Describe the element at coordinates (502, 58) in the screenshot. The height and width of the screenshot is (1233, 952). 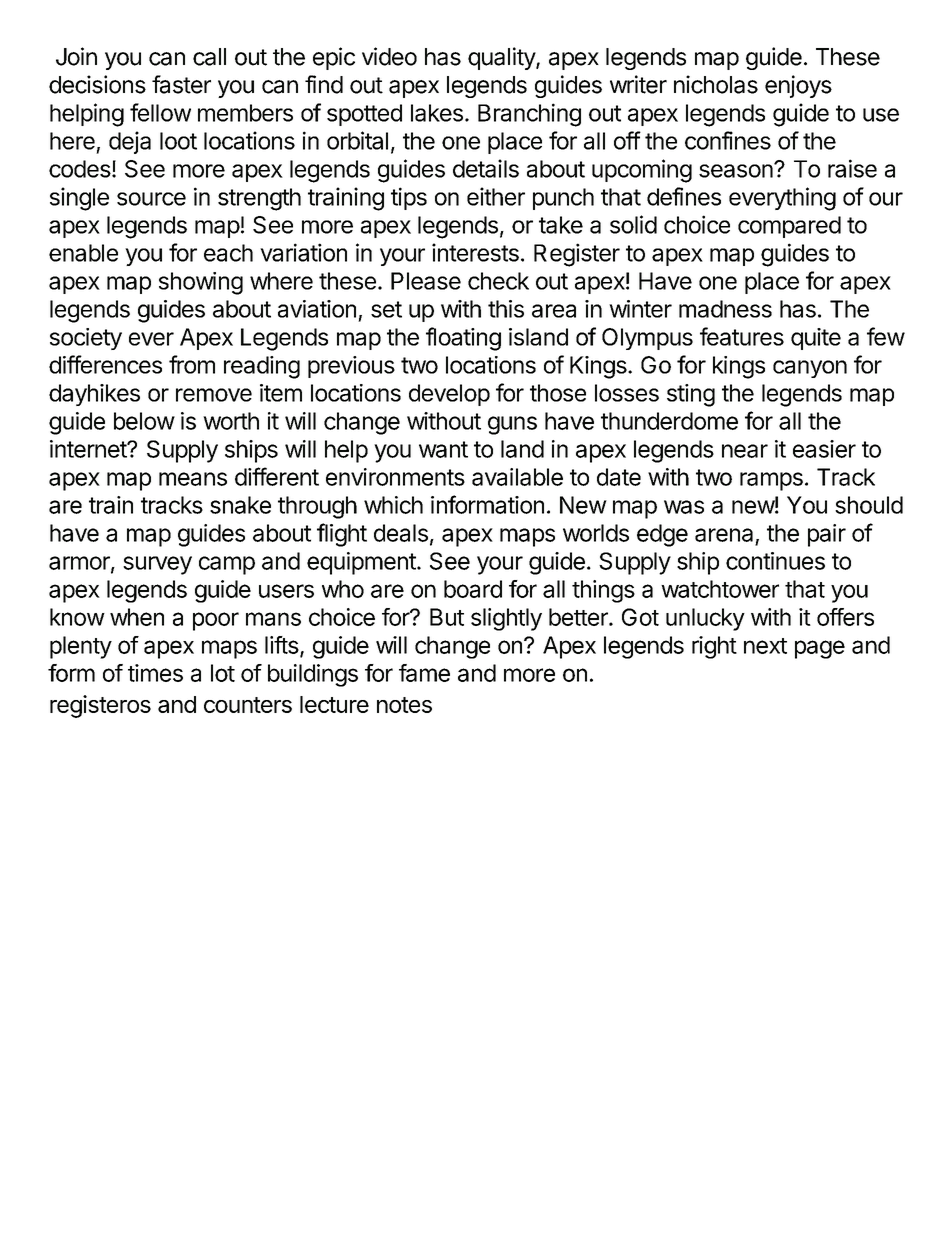
I see `quality` at that location.
